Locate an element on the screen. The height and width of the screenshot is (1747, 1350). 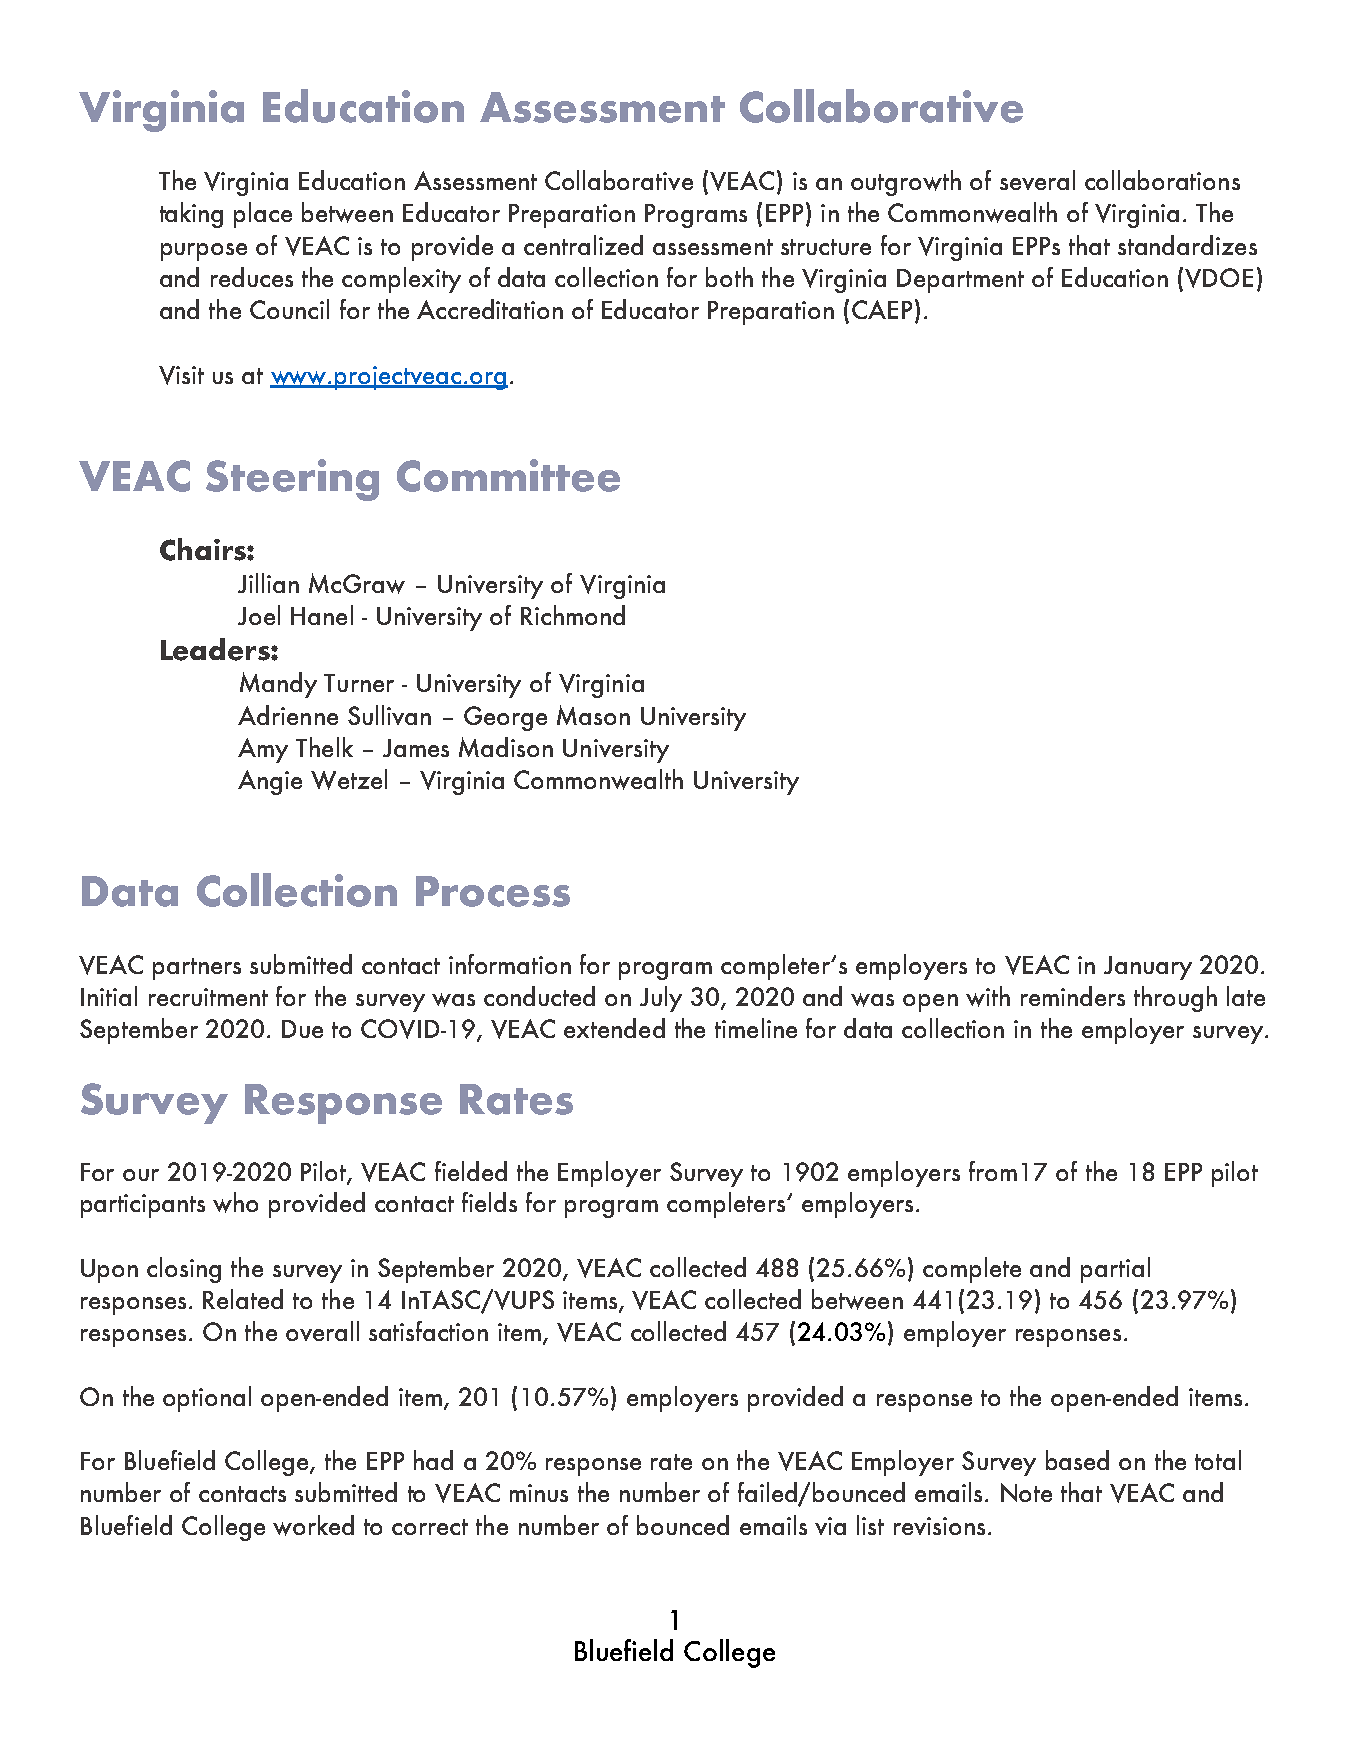
Chairs is located at coordinates (204, 549).
